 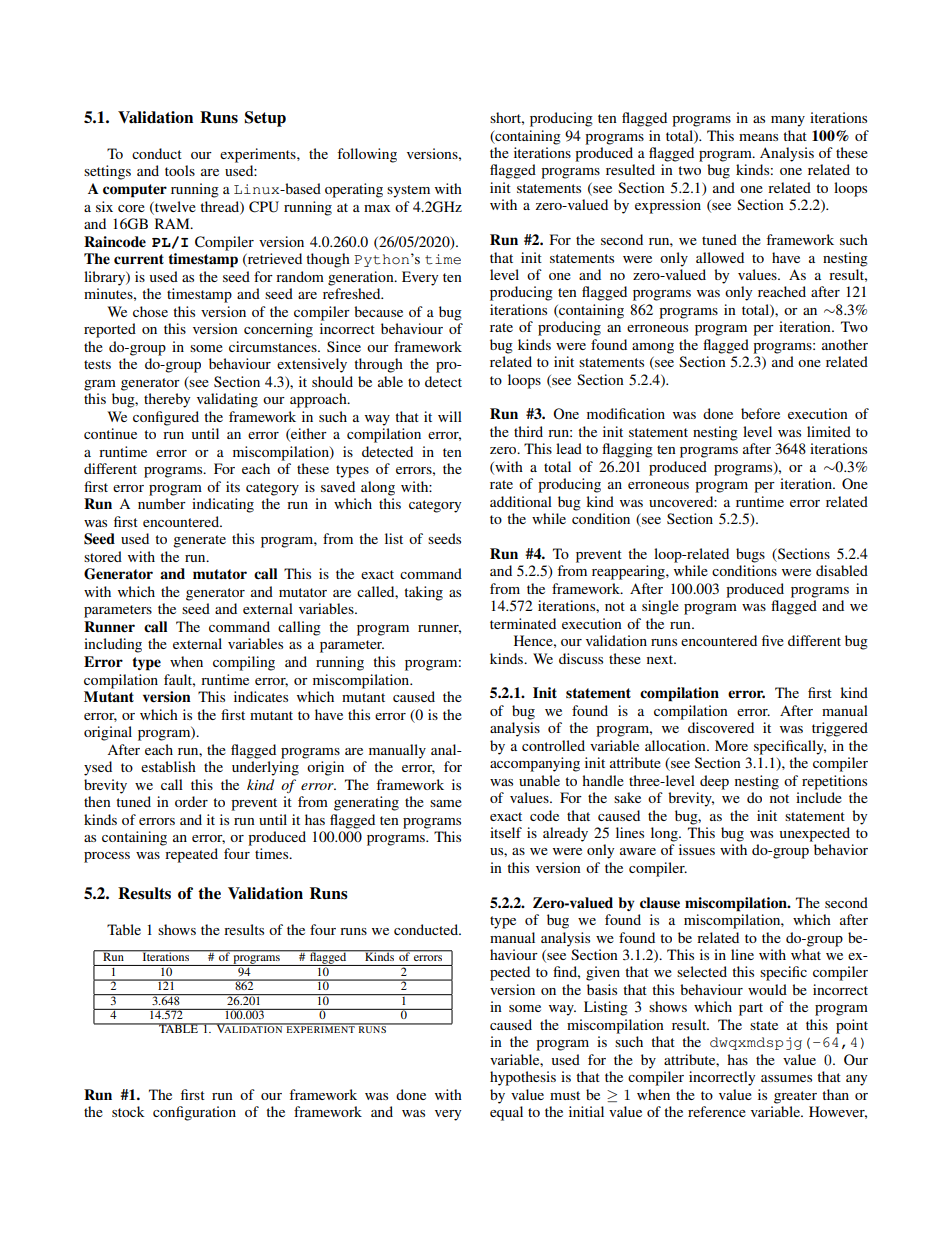 I want to click on system, so click(x=408, y=191).
